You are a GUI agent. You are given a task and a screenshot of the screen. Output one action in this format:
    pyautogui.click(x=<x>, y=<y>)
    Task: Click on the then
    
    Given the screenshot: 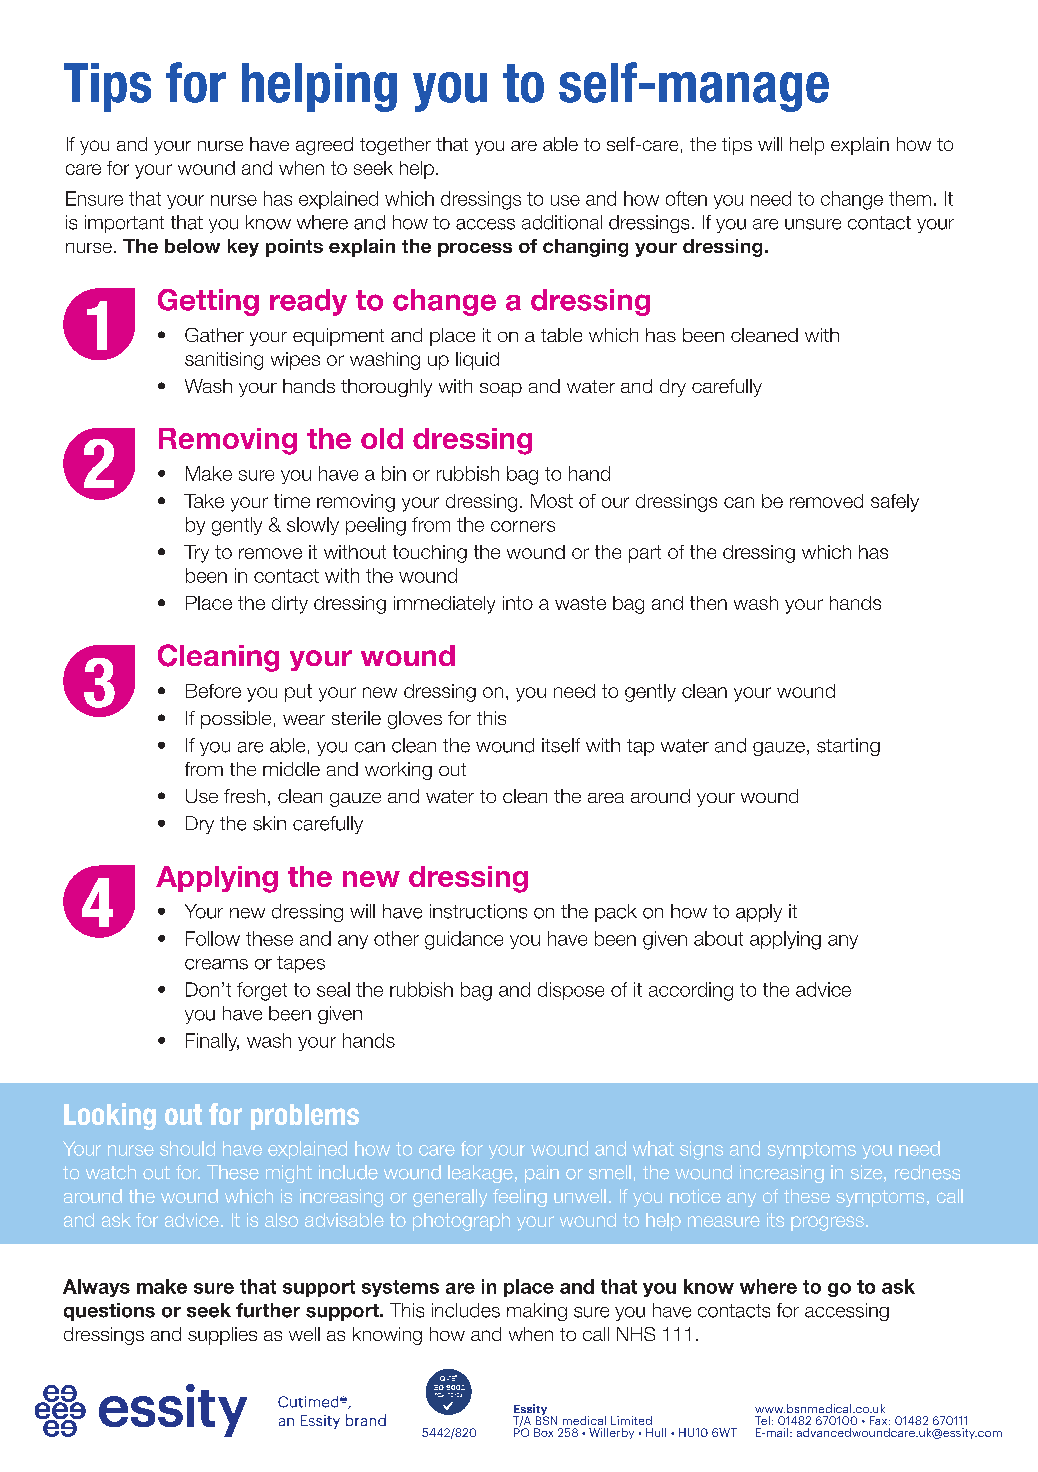 What is the action you would take?
    pyautogui.click(x=708, y=603)
